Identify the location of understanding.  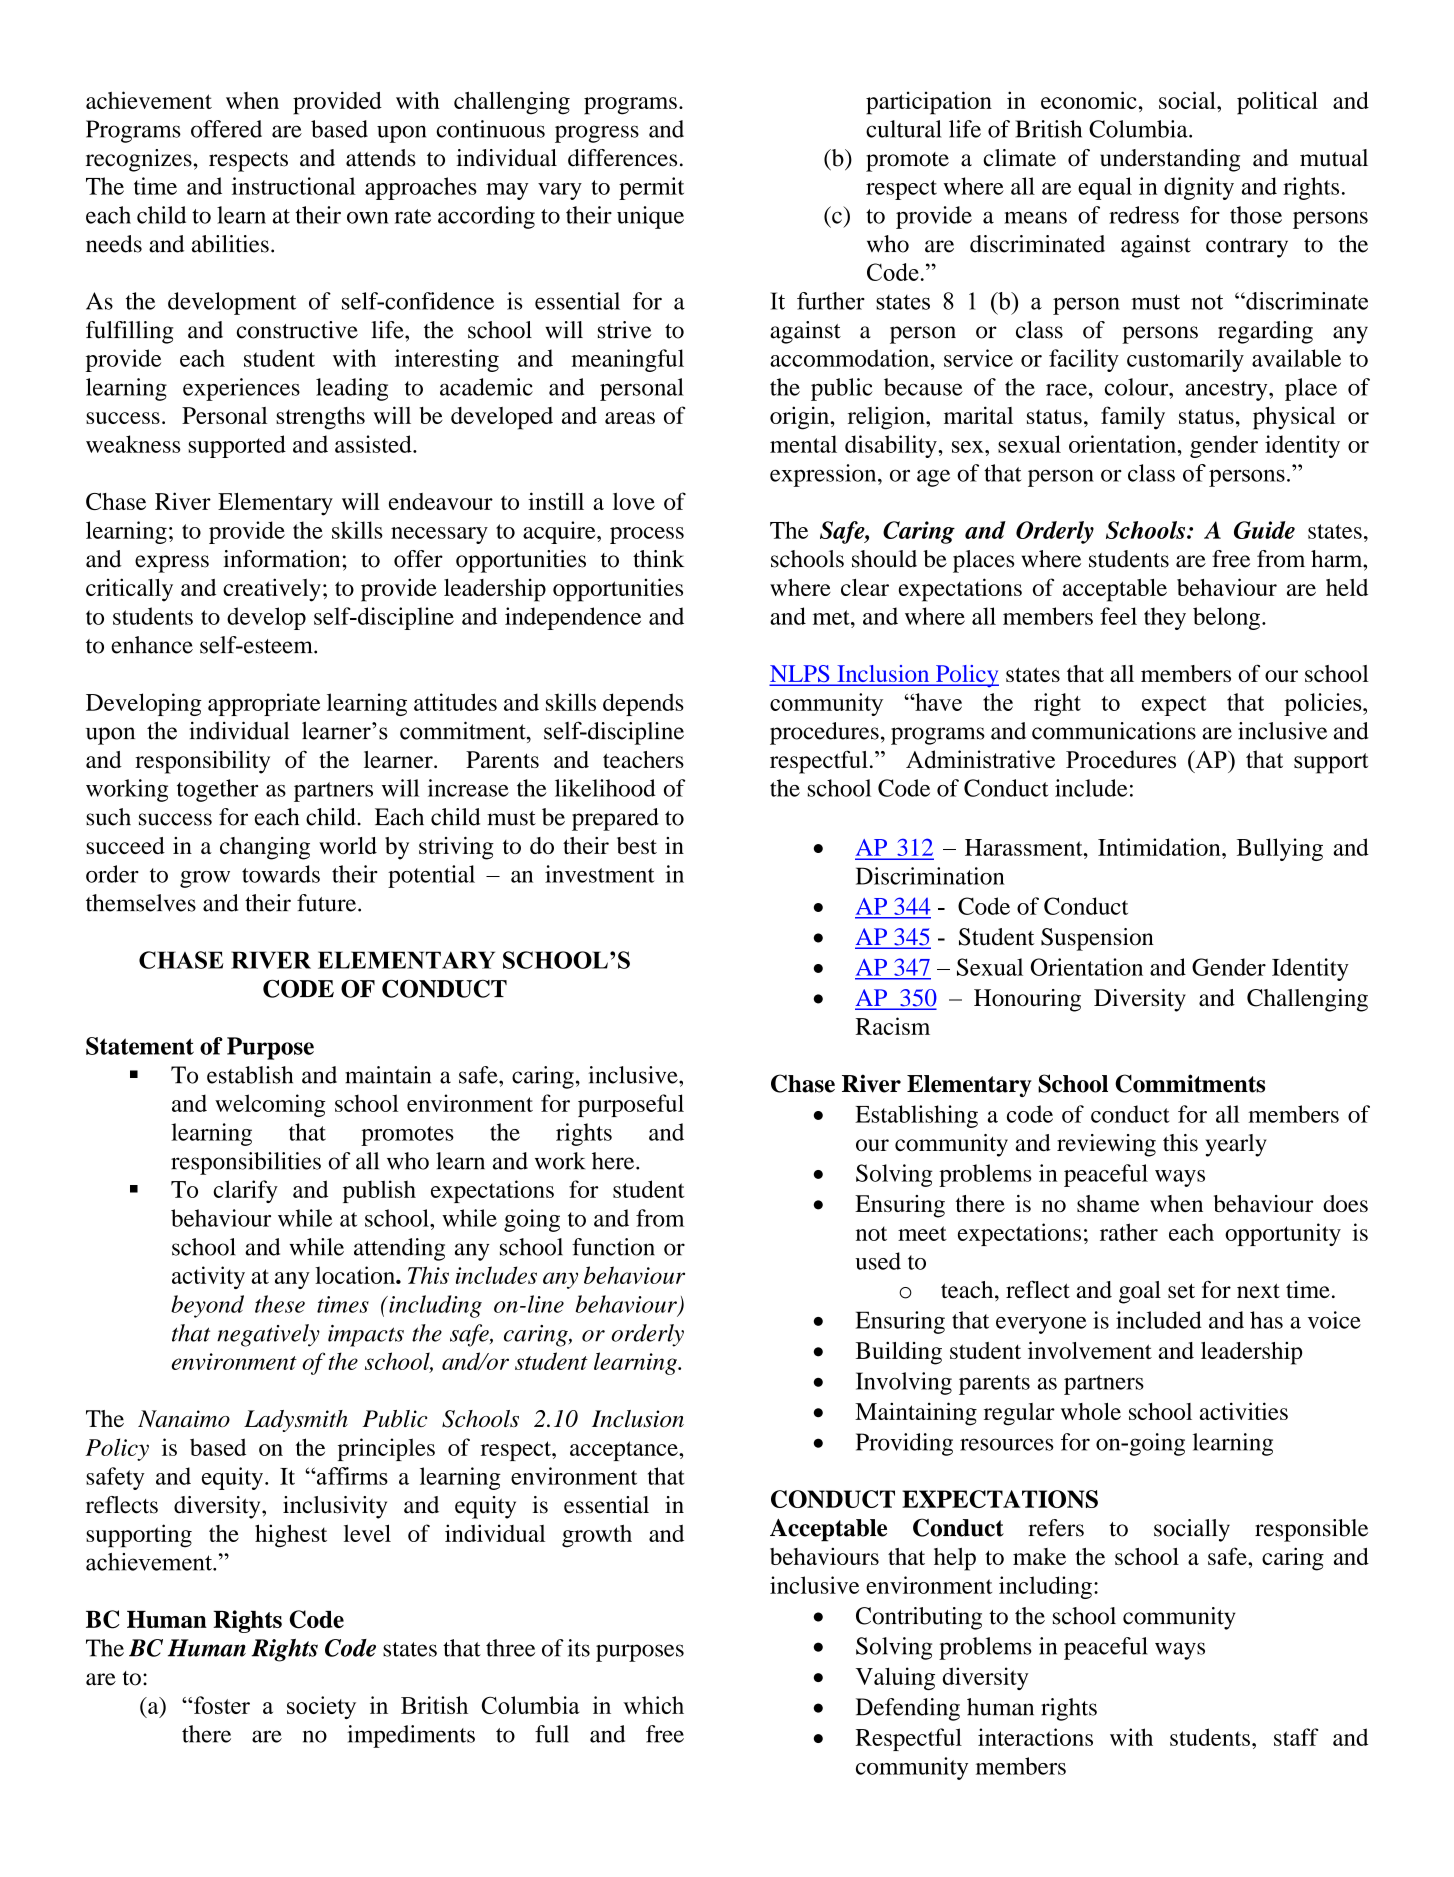
(1170, 160).
